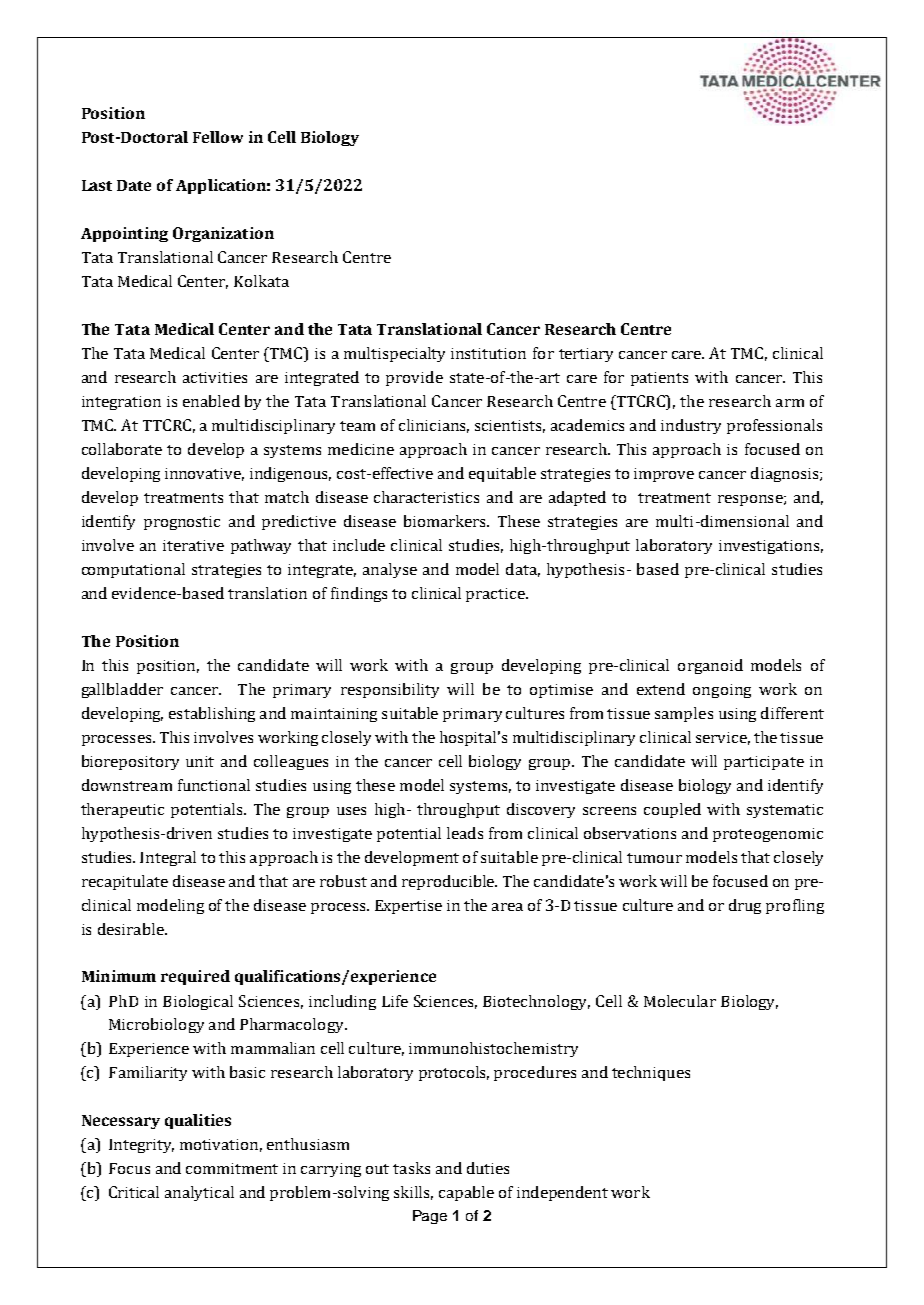 This screenshot has width=924, height=1305. I want to click on industry, so click(691, 426).
